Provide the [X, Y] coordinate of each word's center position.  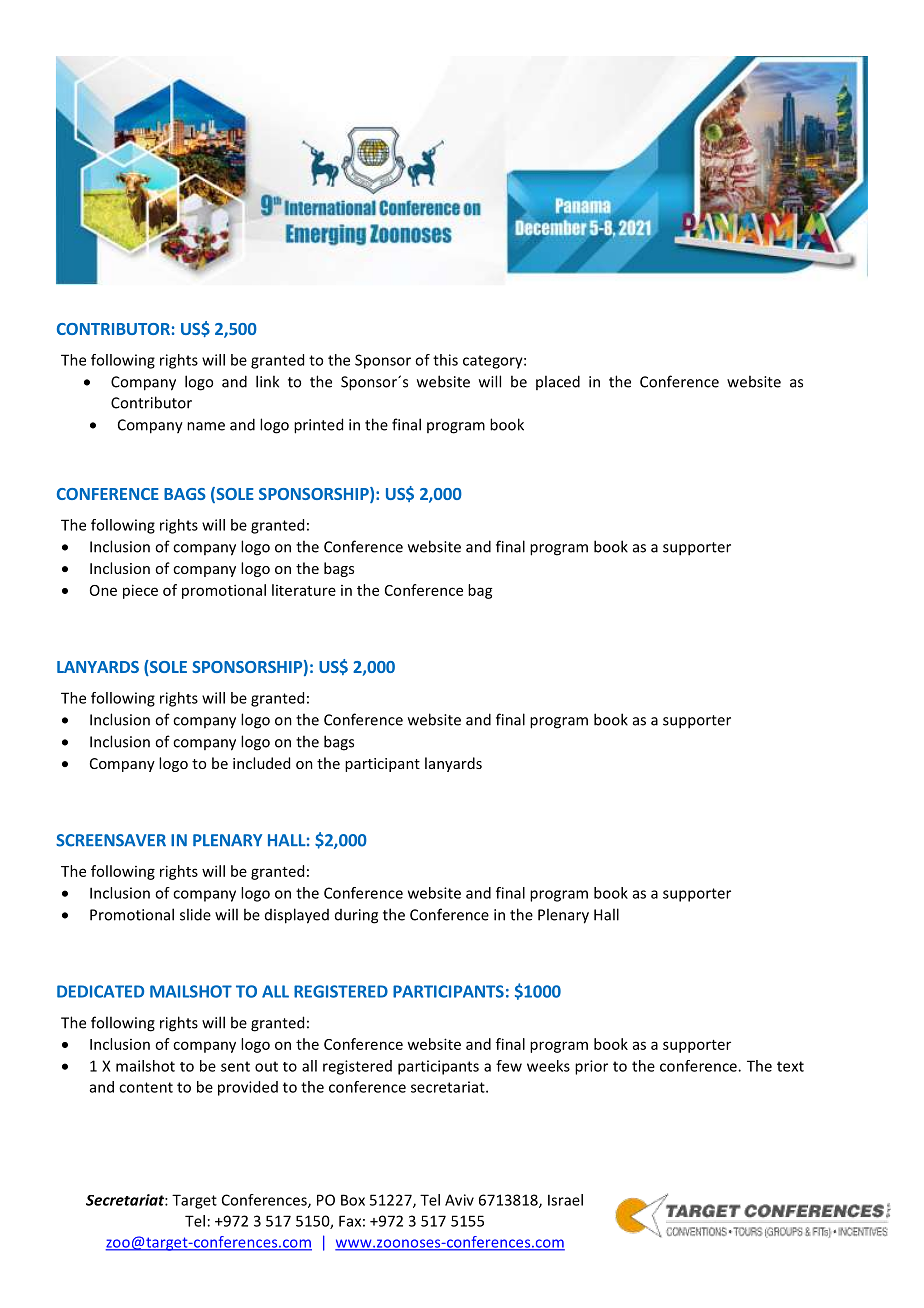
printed [318, 426]
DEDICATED [100, 991]
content [146, 1087]
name [206, 426]
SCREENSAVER [111, 840]
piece [140, 591]
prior [591, 1067]
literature [304, 590]
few [509, 1066]
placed [558, 382]
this [445, 360]
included [261, 763]
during [356, 916]
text [790, 1066]
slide [195, 914]
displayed [297, 916]
